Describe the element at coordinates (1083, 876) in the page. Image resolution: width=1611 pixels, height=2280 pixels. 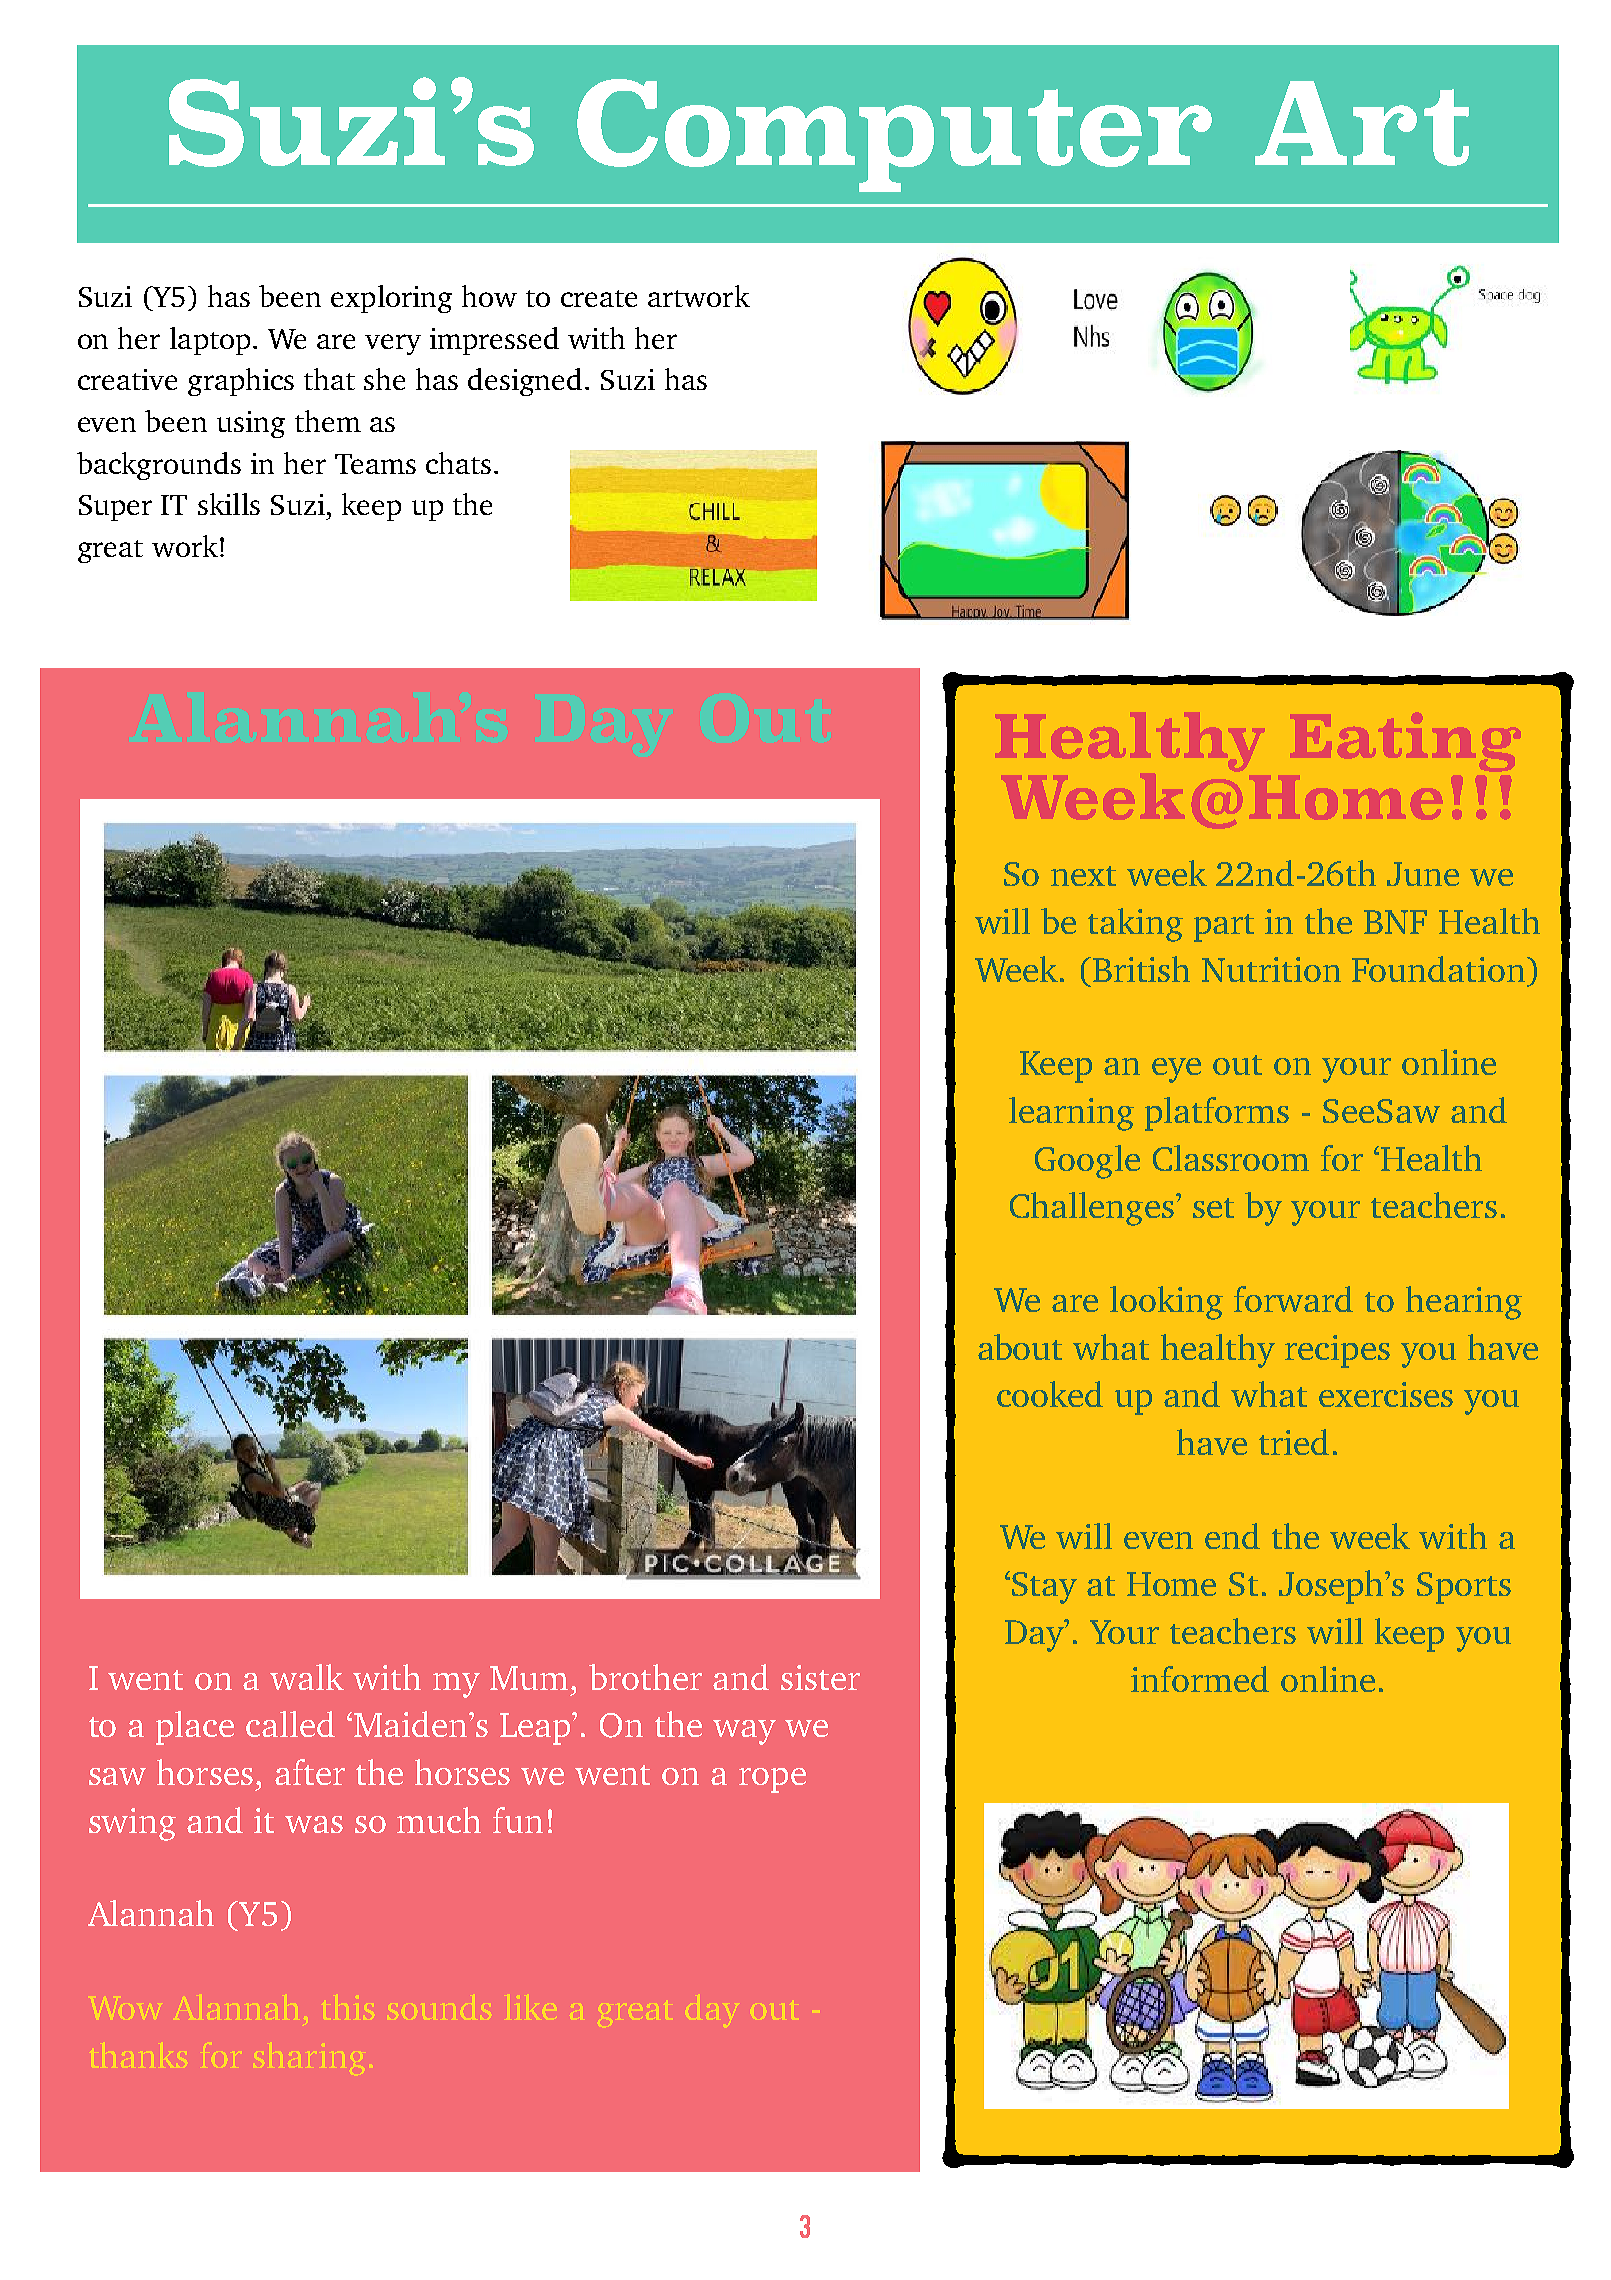
I see `next` at that location.
